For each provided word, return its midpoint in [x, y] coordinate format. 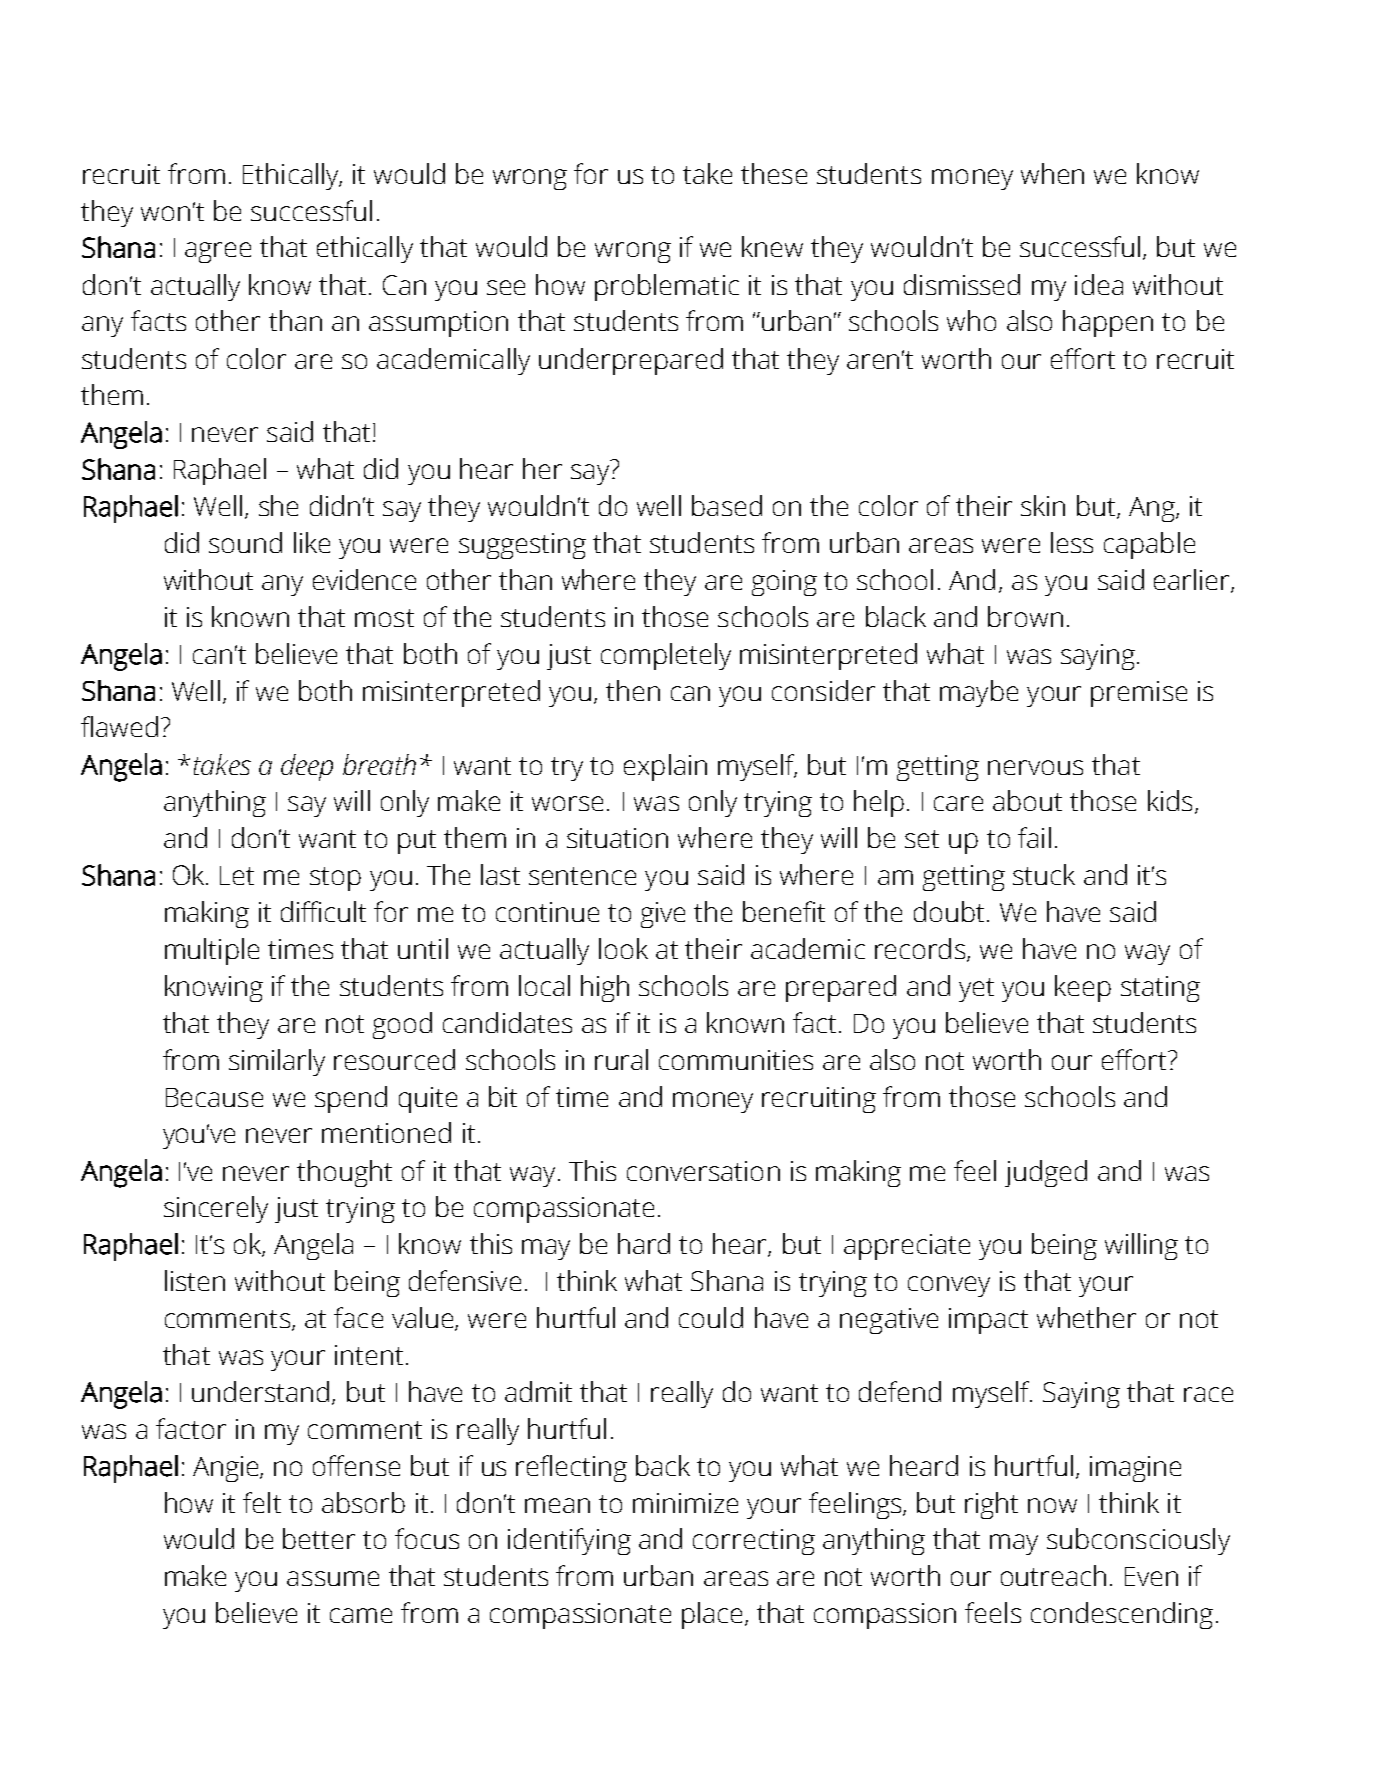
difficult [323, 911]
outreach [1053, 1575]
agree [218, 252]
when [1052, 173]
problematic [667, 287]
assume [333, 1578]
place [712, 1615]
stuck [1044, 874]
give [663, 915]
